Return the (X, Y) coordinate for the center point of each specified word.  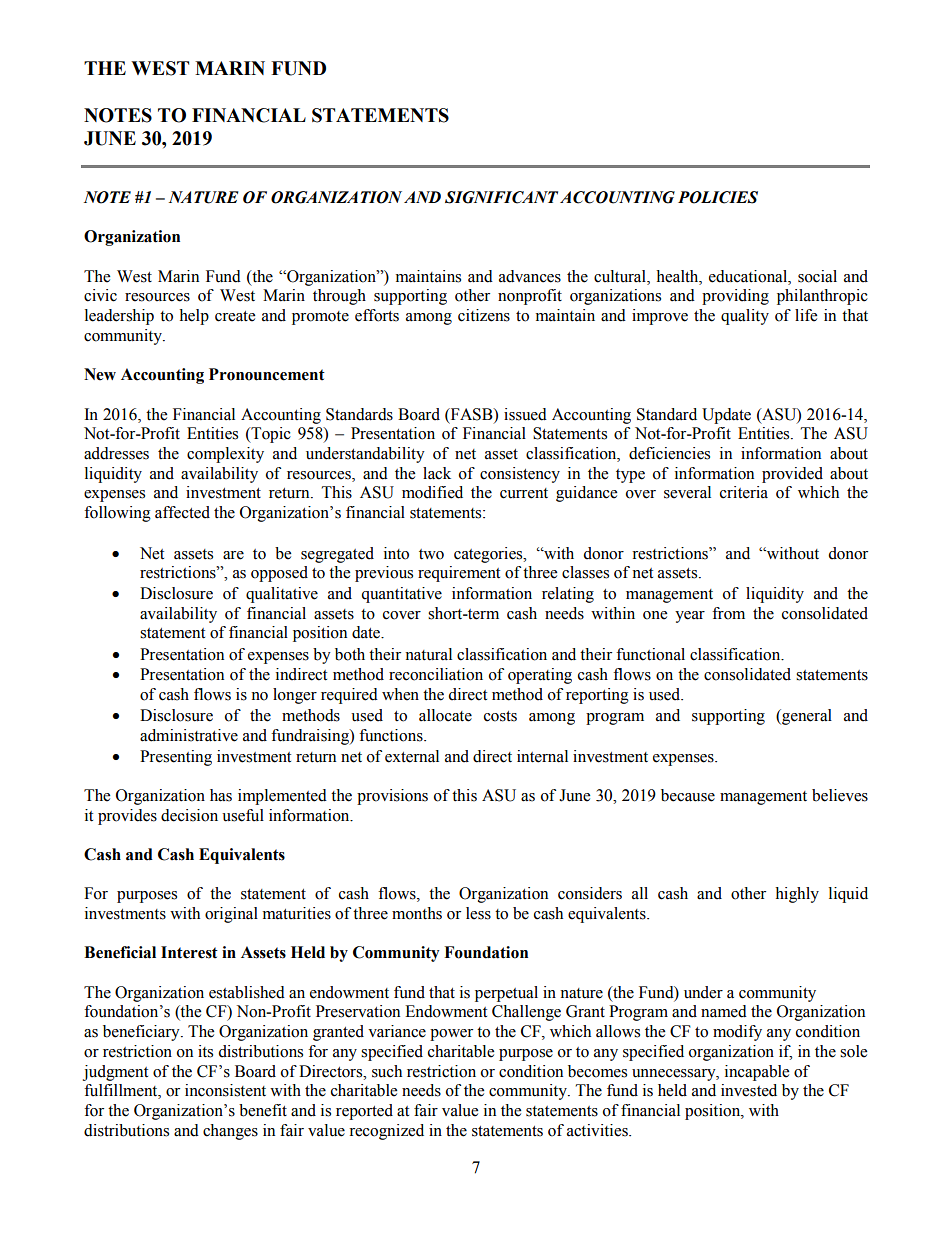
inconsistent (225, 1090)
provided (792, 475)
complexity (225, 455)
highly (797, 895)
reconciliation (436, 674)
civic (100, 295)
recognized (386, 1132)
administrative (189, 735)
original (231, 915)
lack (437, 473)
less (478, 913)
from (728, 613)
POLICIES (718, 197)
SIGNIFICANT (501, 197)
